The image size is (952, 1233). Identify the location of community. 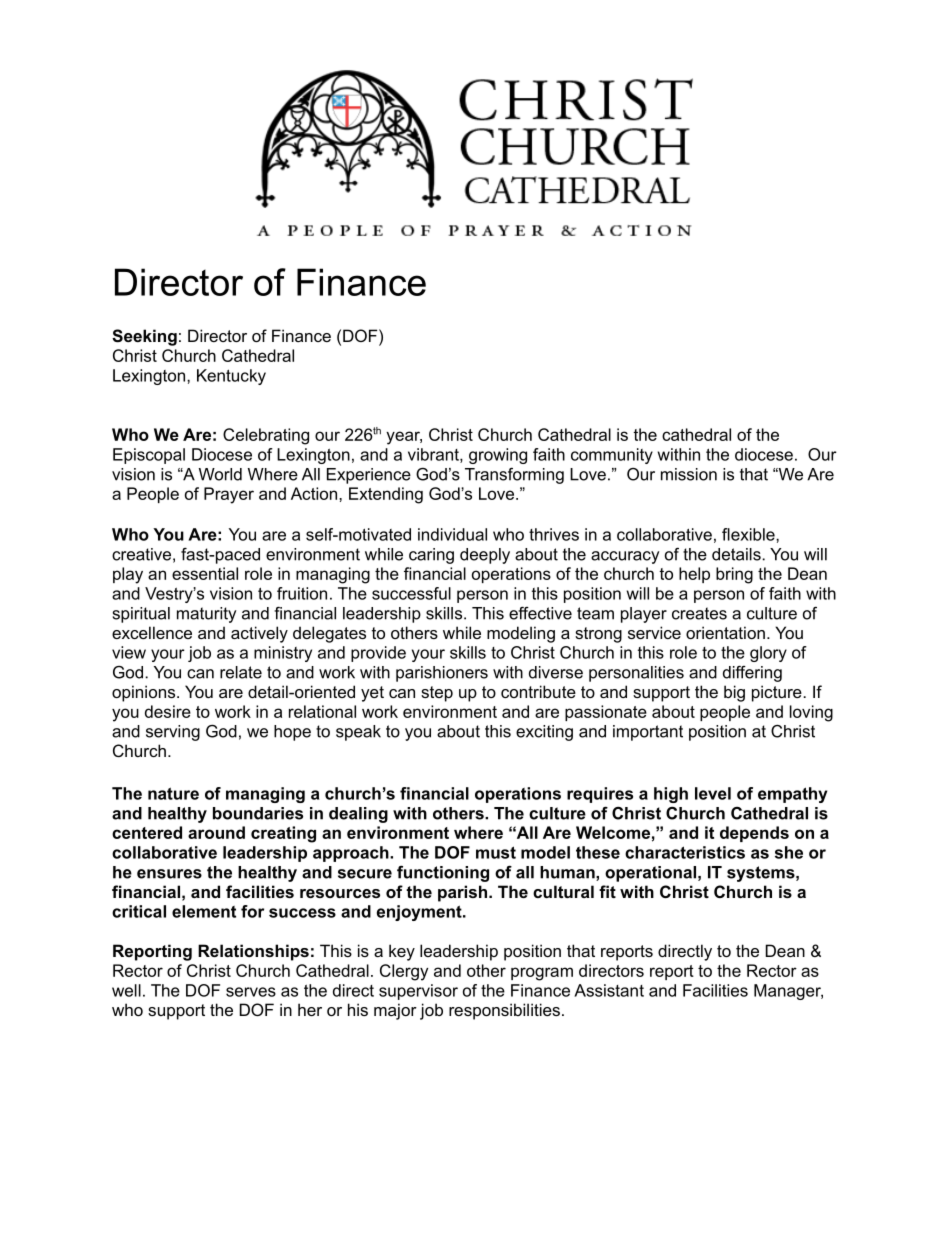
(612, 456).
